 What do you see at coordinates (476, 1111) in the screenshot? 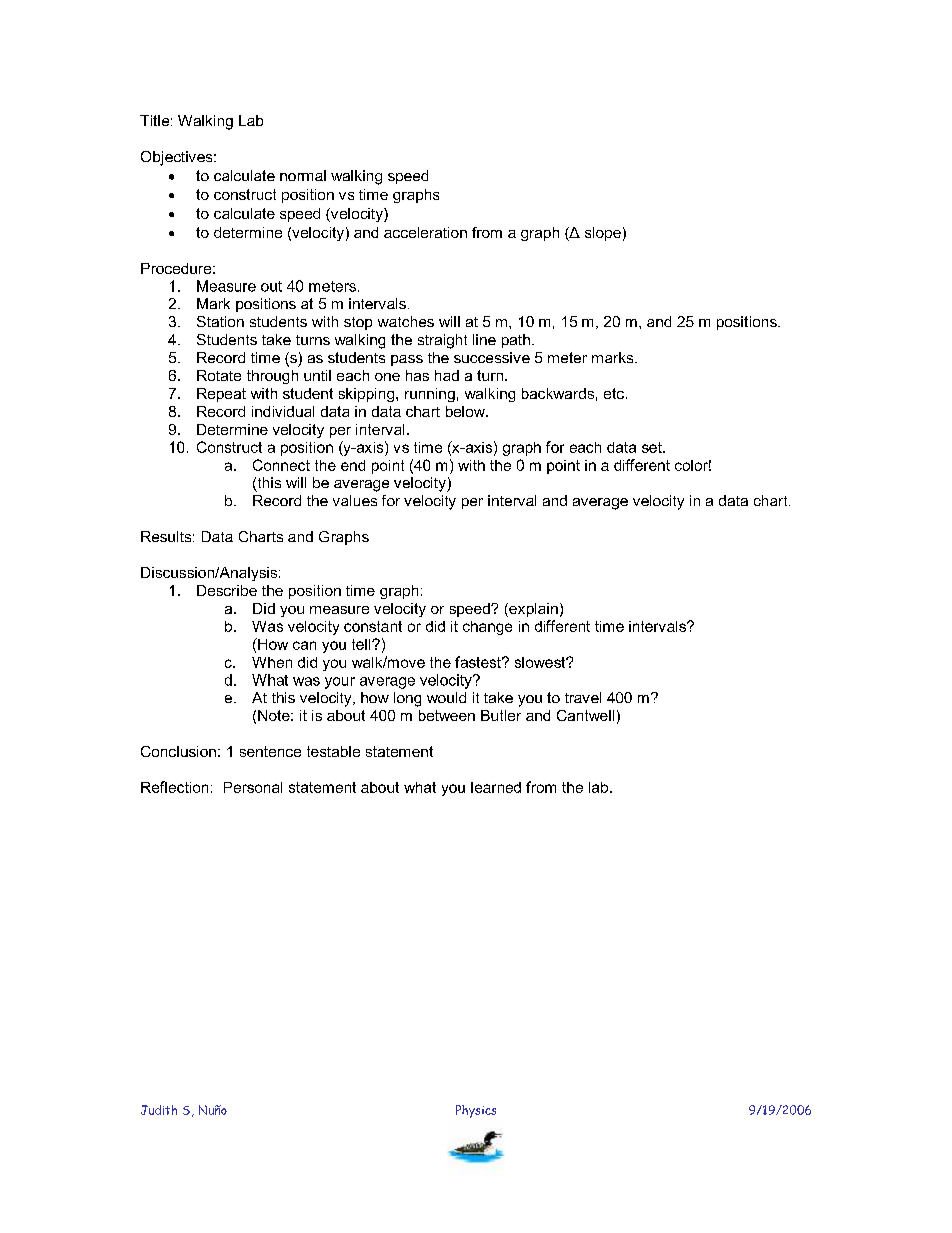
I see `Physics` at bounding box center [476, 1111].
